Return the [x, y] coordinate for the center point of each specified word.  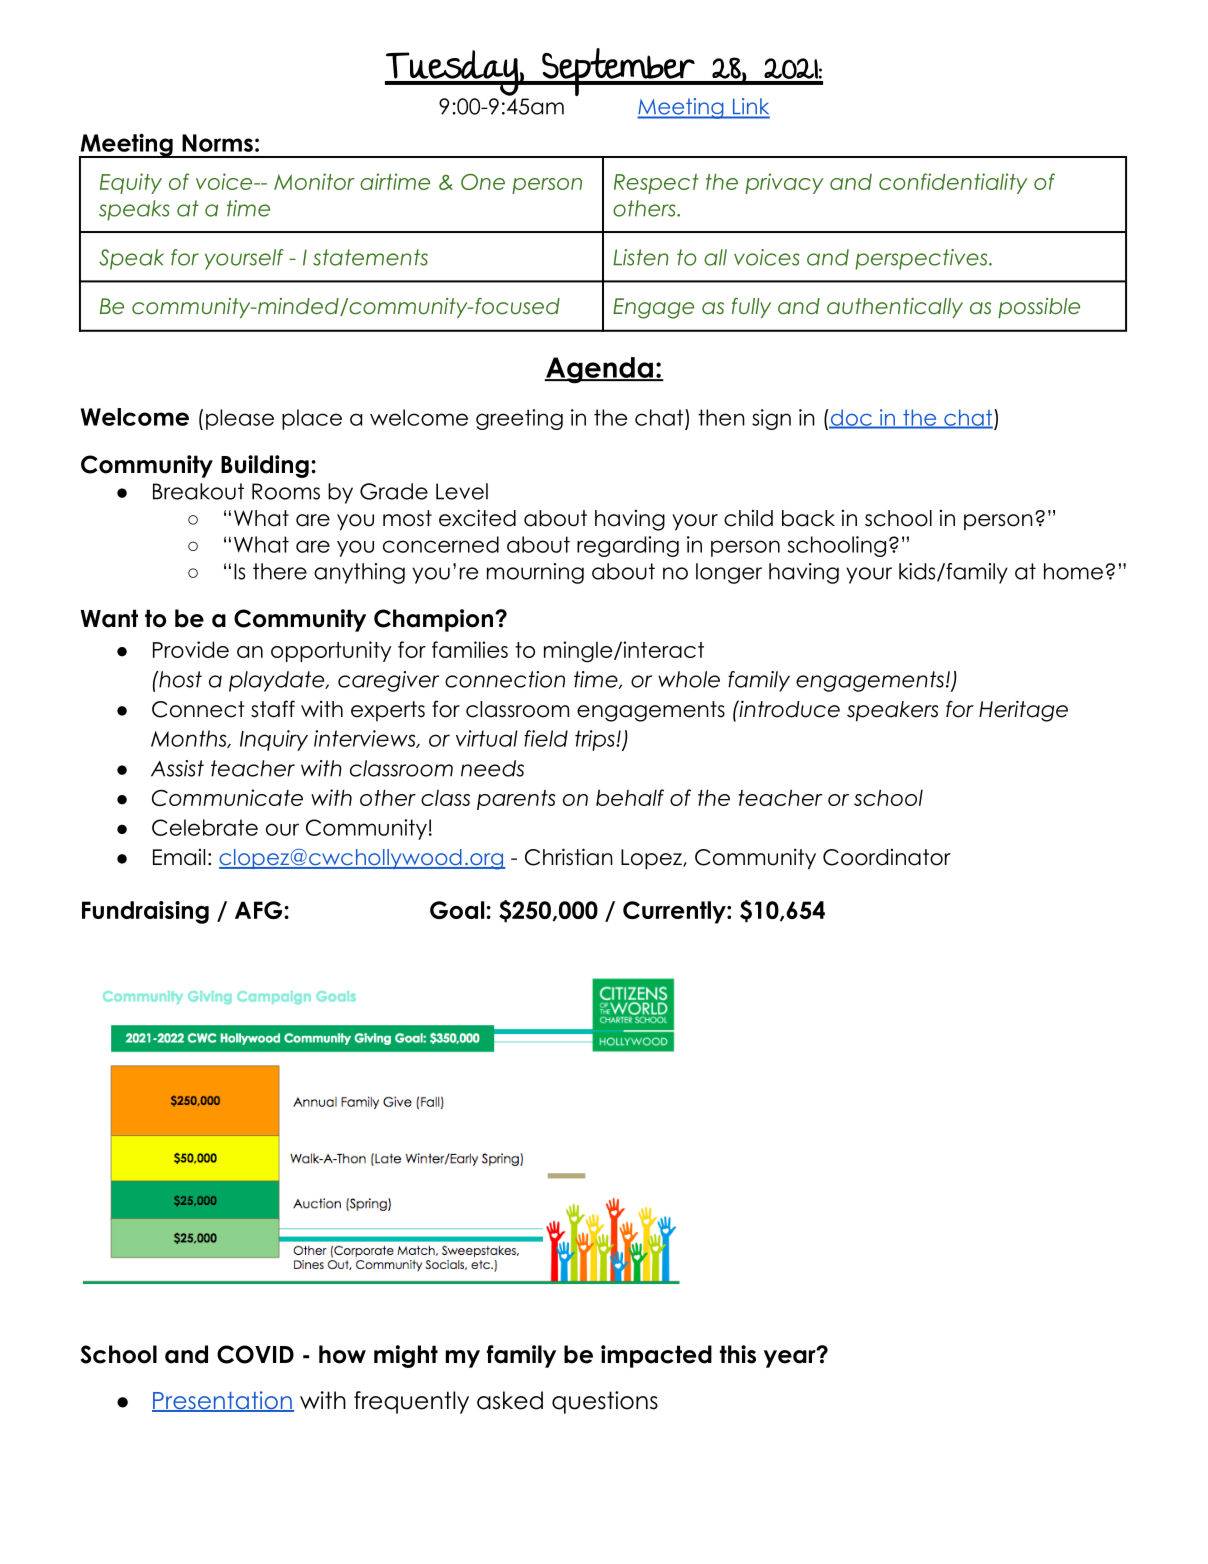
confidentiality [953, 183]
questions [605, 1402]
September [617, 73]
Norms [217, 143]
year [790, 1358]
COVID [255, 1354]
